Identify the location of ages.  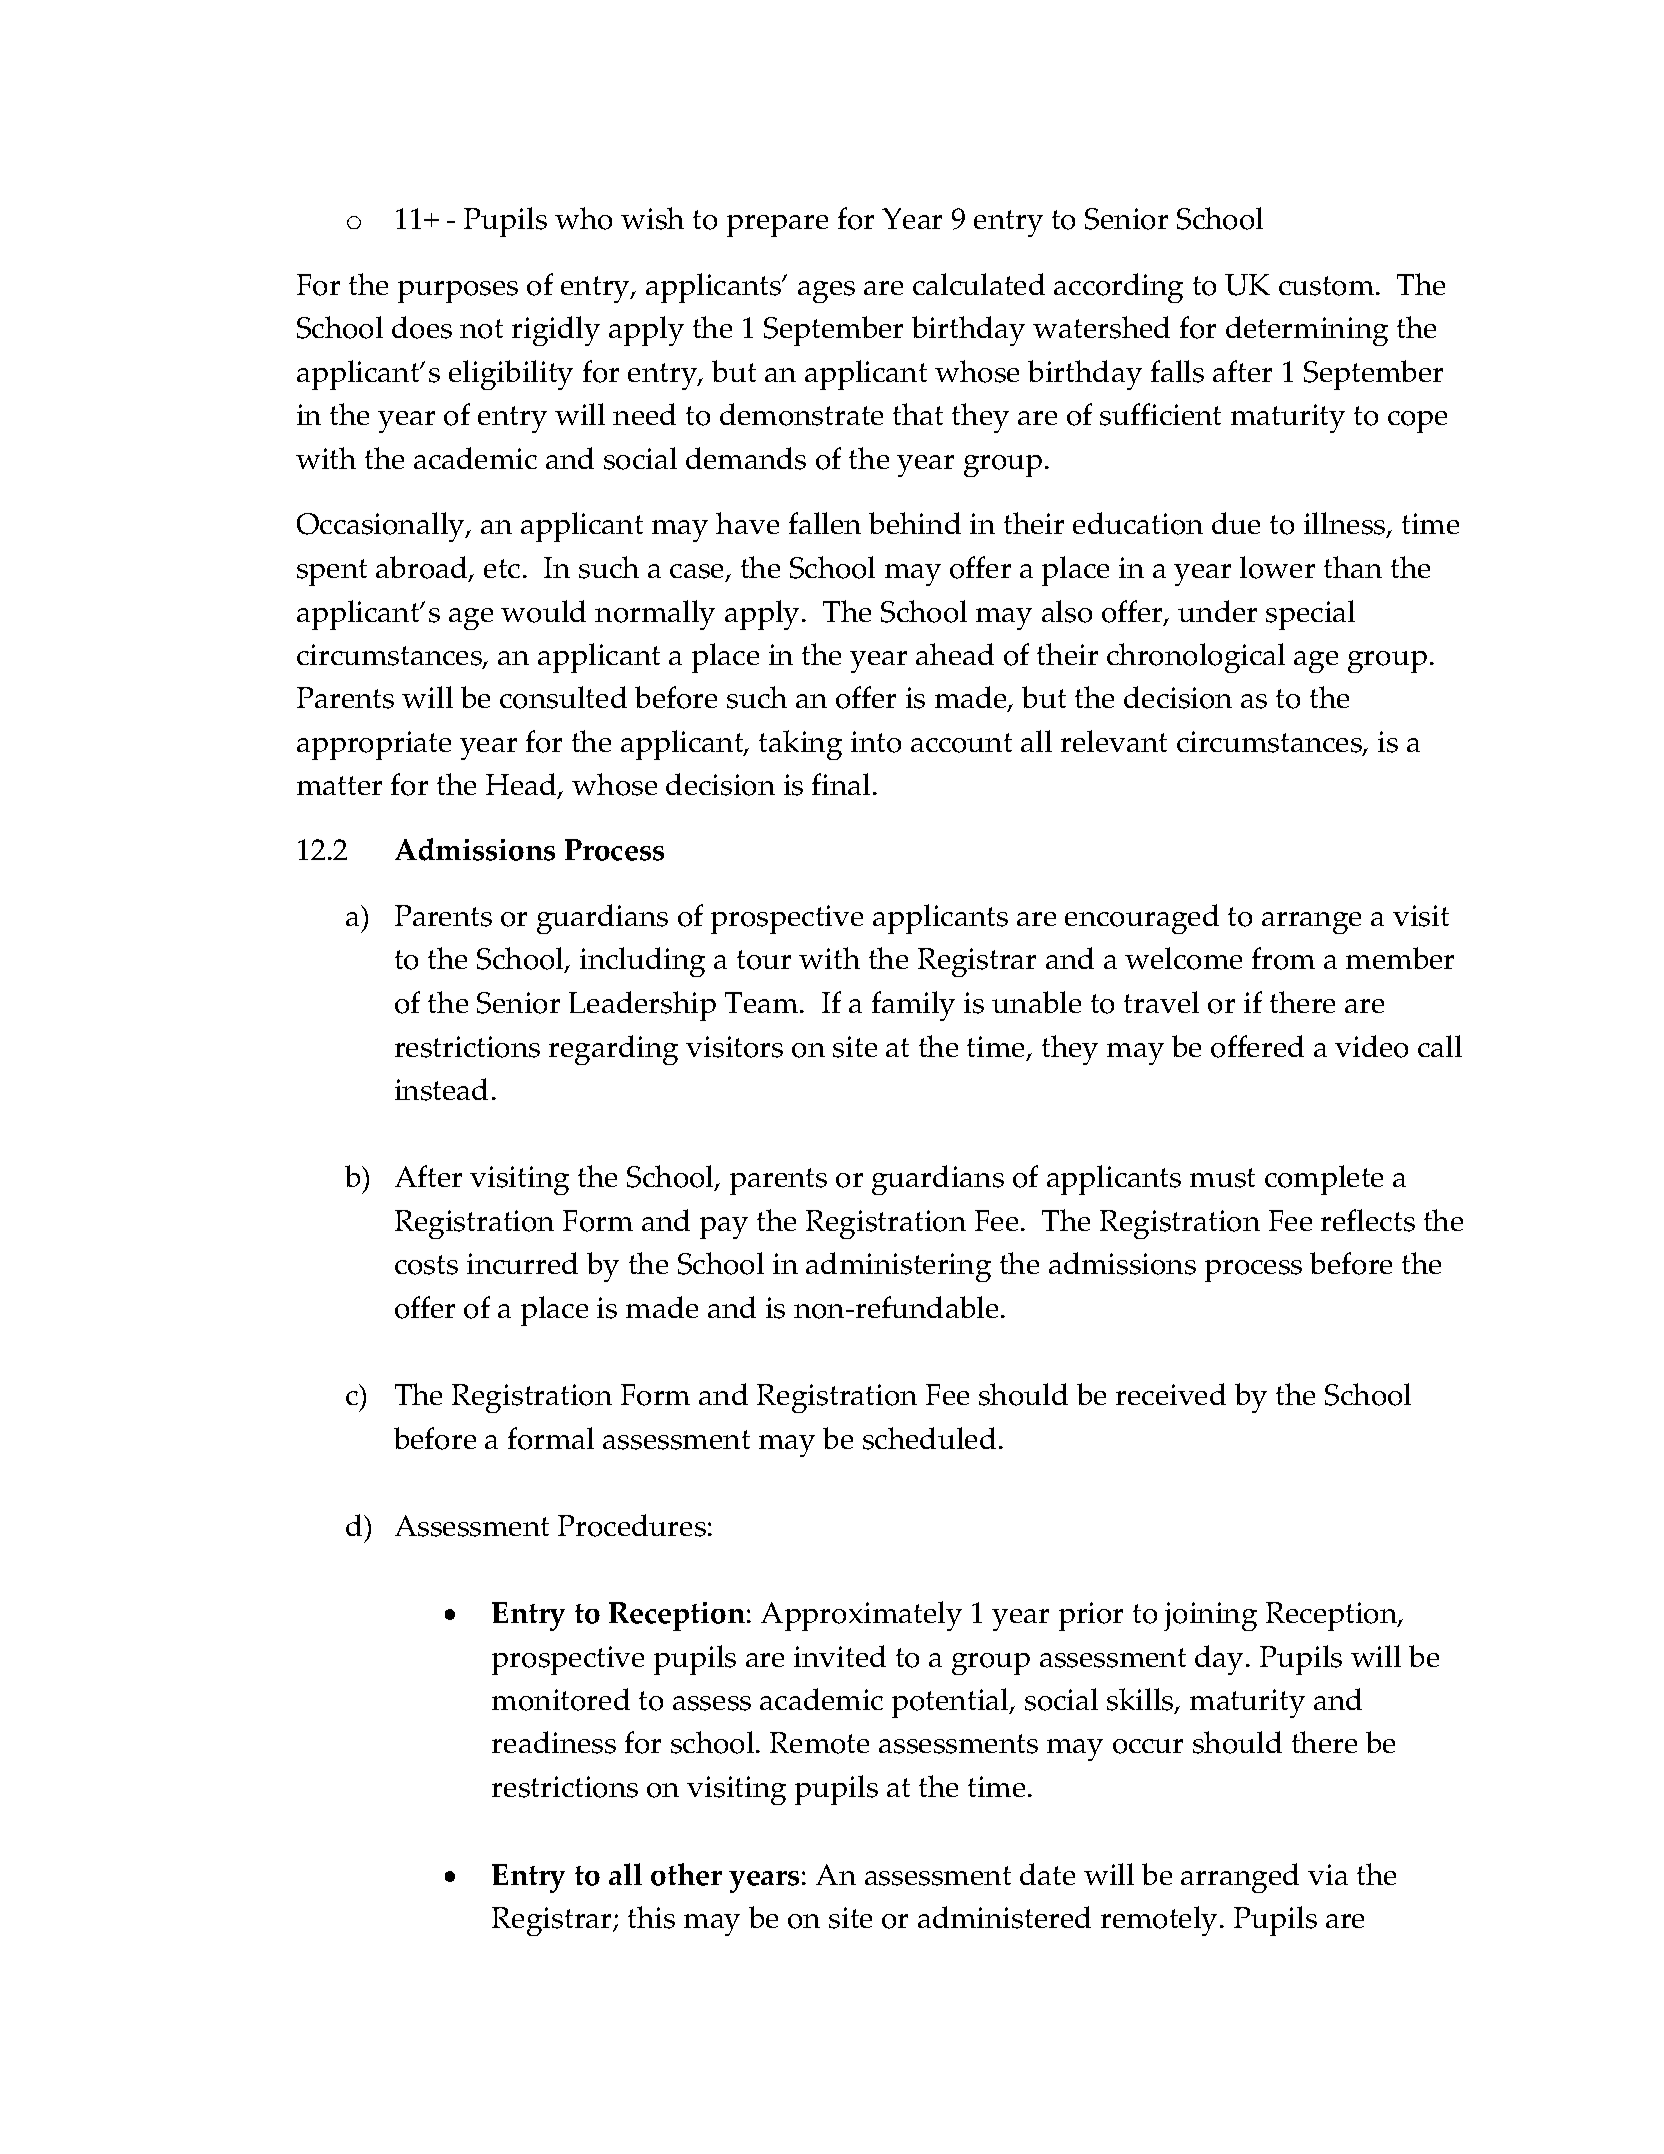
(826, 292).
